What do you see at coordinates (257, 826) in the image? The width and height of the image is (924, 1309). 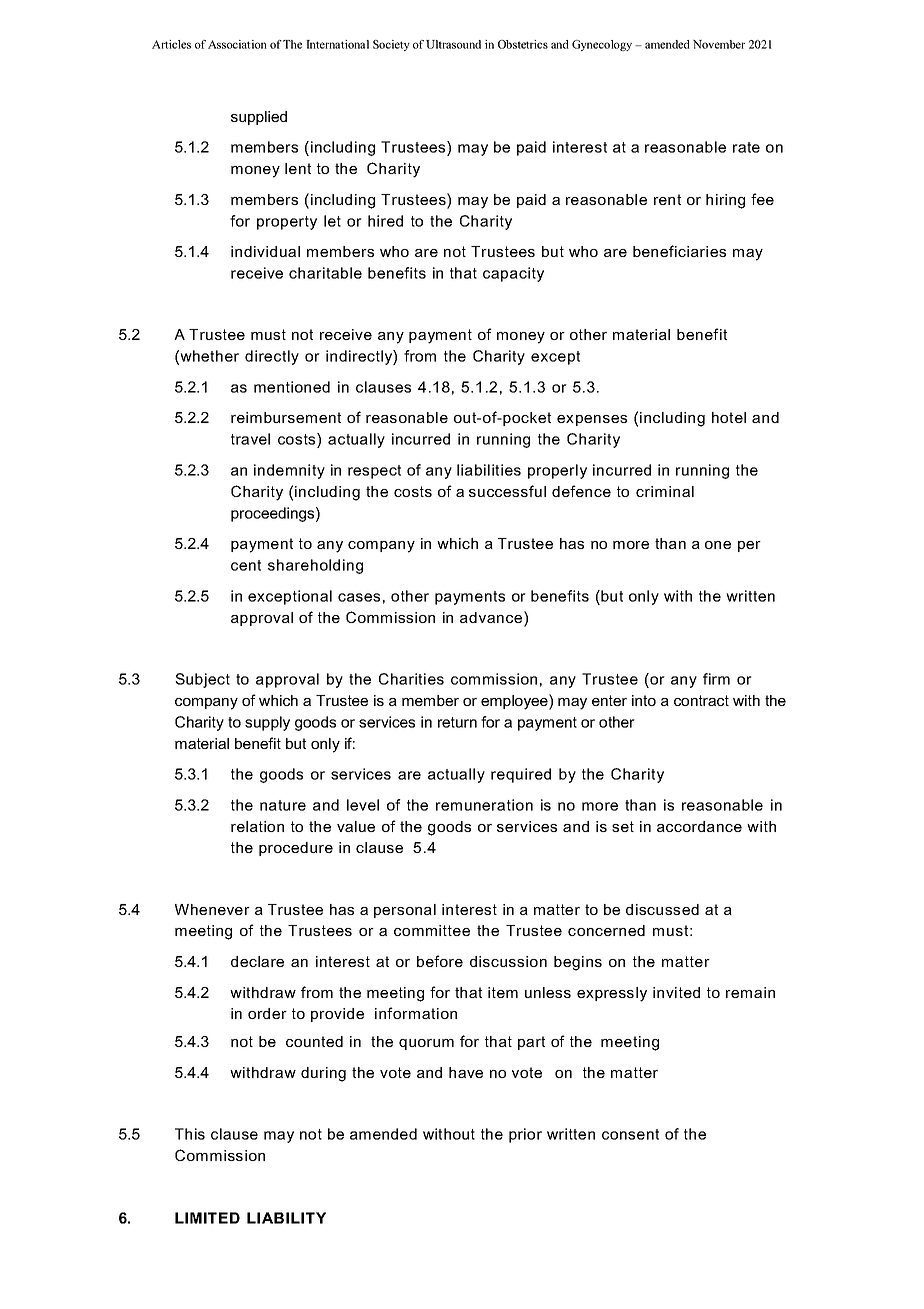 I see `relation` at bounding box center [257, 826].
